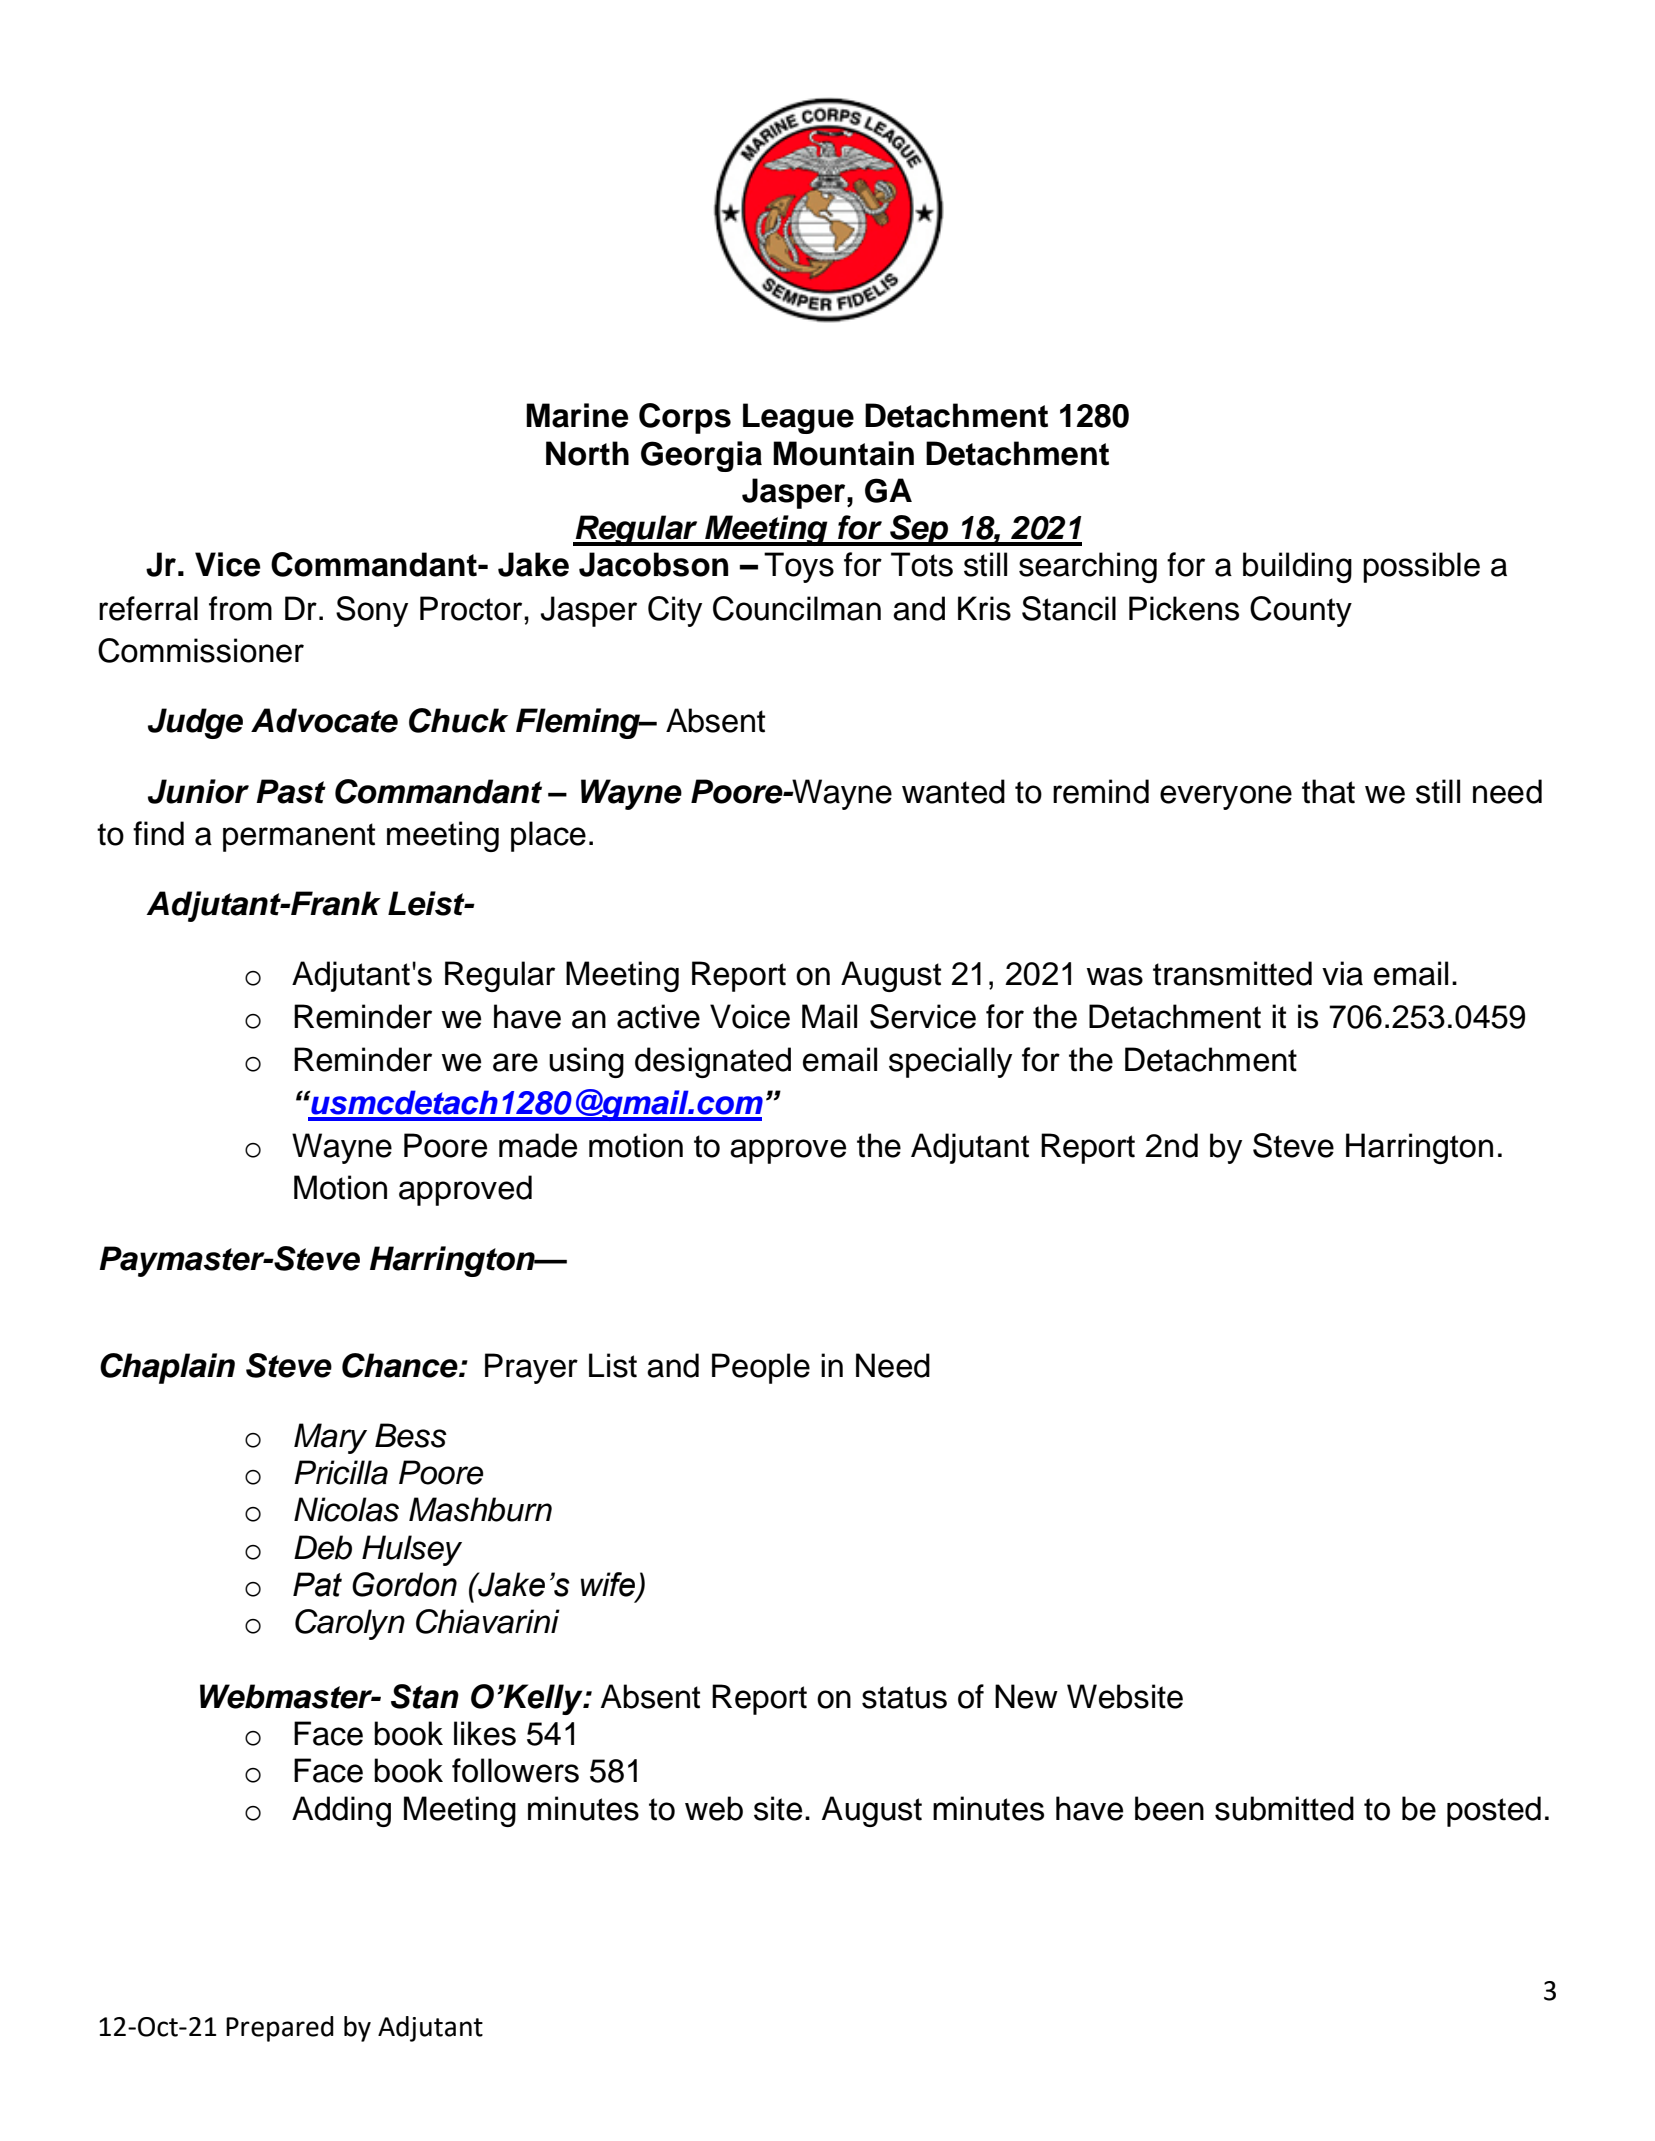  Describe the element at coordinates (1342, 973) in the document. I see `via` at that location.
